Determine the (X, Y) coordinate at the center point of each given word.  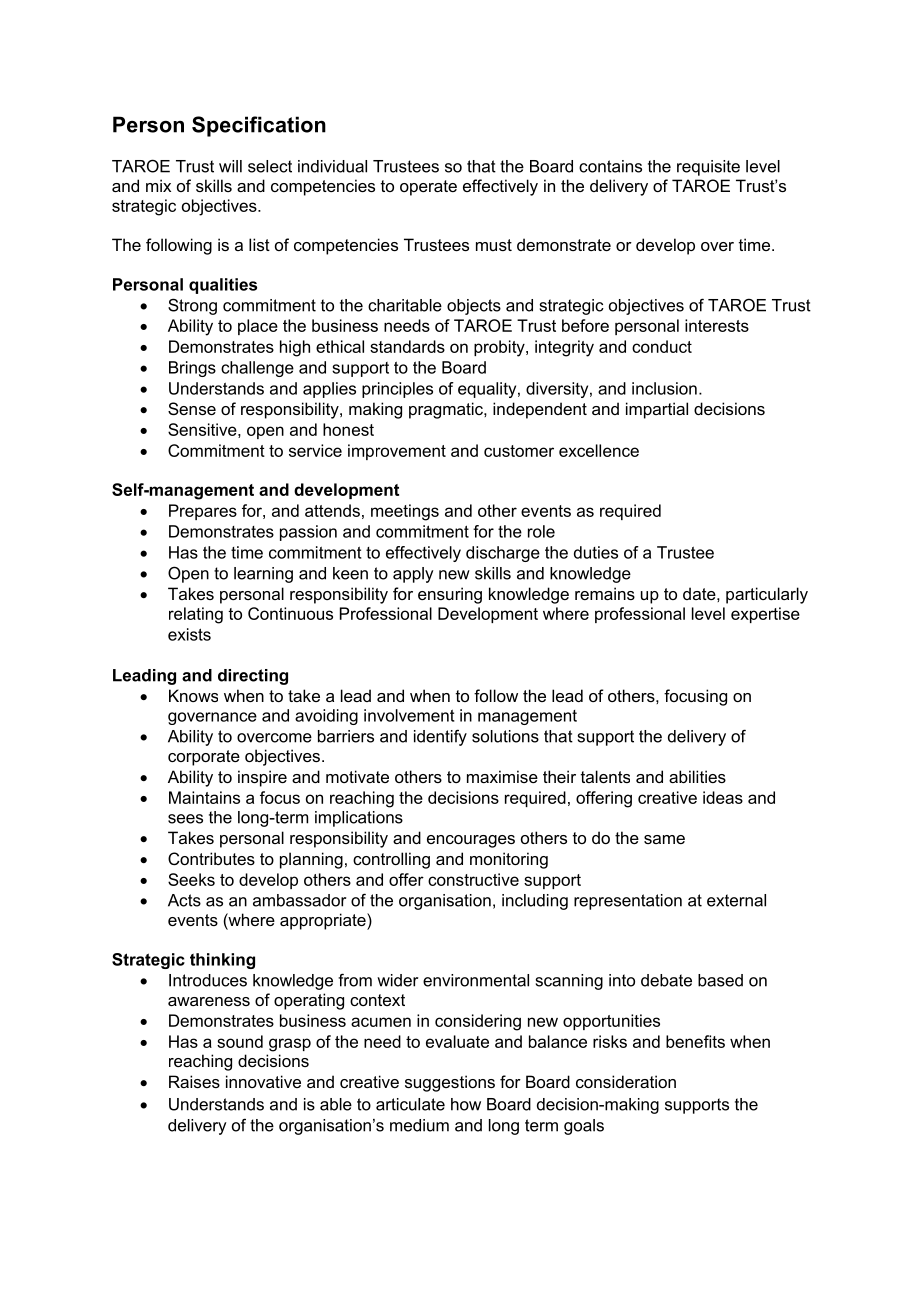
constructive (473, 879)
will (230, 166)
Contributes (211, 858)
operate (428, 188)
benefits (695, 1041)
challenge (257, 369)
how (466, 1104)
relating (196, 615)
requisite (708, 168)
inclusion (664, 388)
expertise (765, 615)
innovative (263, 1081)
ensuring (450, 595)
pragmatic (447, 410)
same (664, 839)
